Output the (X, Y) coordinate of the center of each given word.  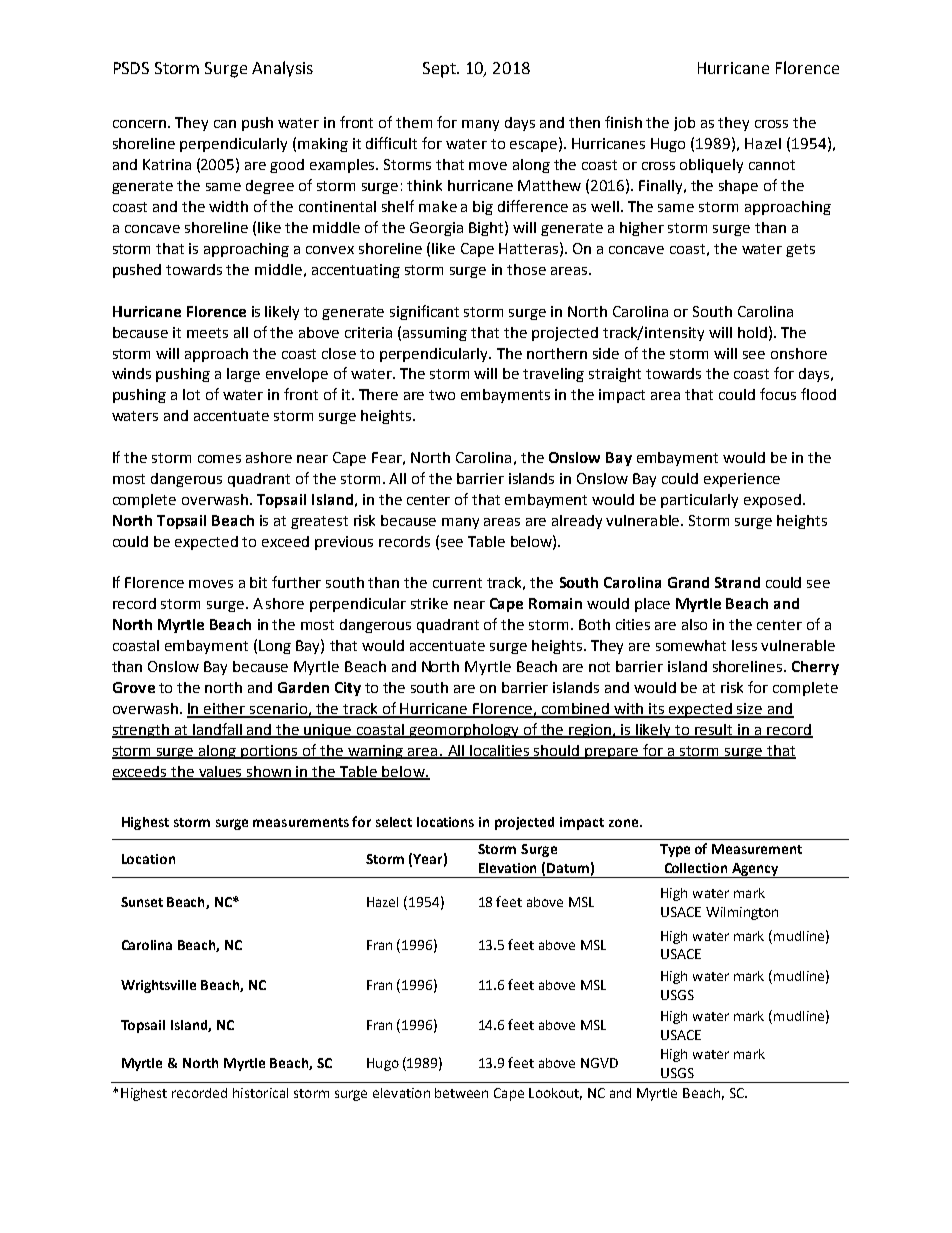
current (457, 583)
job (684, 124)
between (461, 1093)
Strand (737, 582)
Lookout (555, 1094)
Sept (440, 70)
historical (260, 1093)
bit (258, 582)
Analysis (282, 69)
